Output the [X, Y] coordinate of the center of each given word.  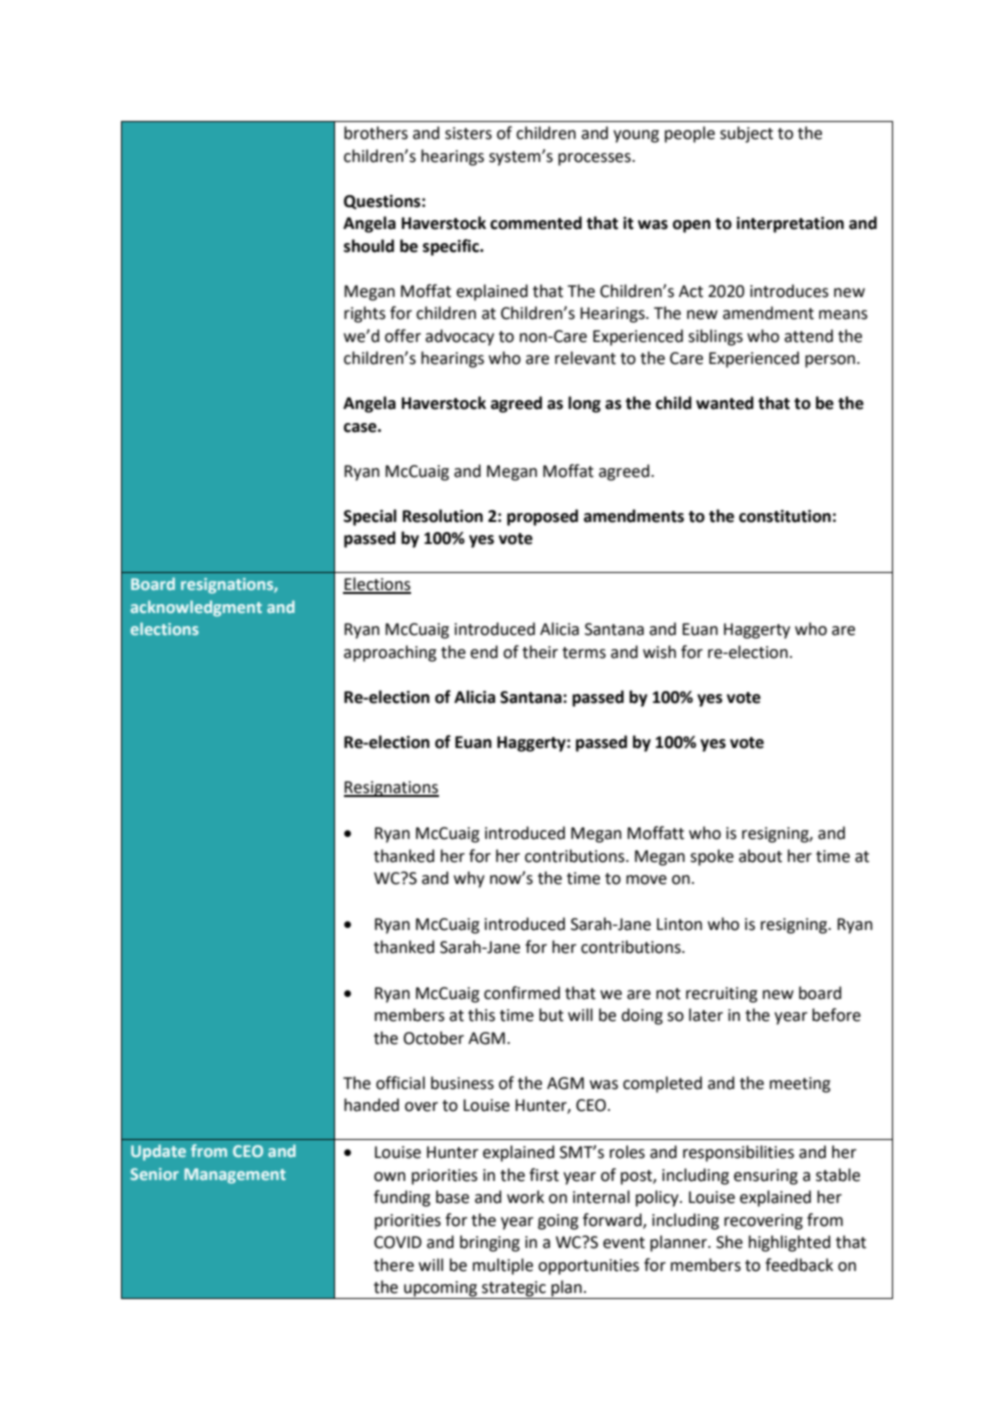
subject [746, 134]
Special [370, 517]
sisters [468, 133]
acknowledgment [196, 608]
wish [659, 652]
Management [235, 1176]
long [584, 404]
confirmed [522, 993]
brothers [376, 133]
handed [371, 1105]
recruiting [721, 995]
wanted [725, 403]
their [540, 652]
